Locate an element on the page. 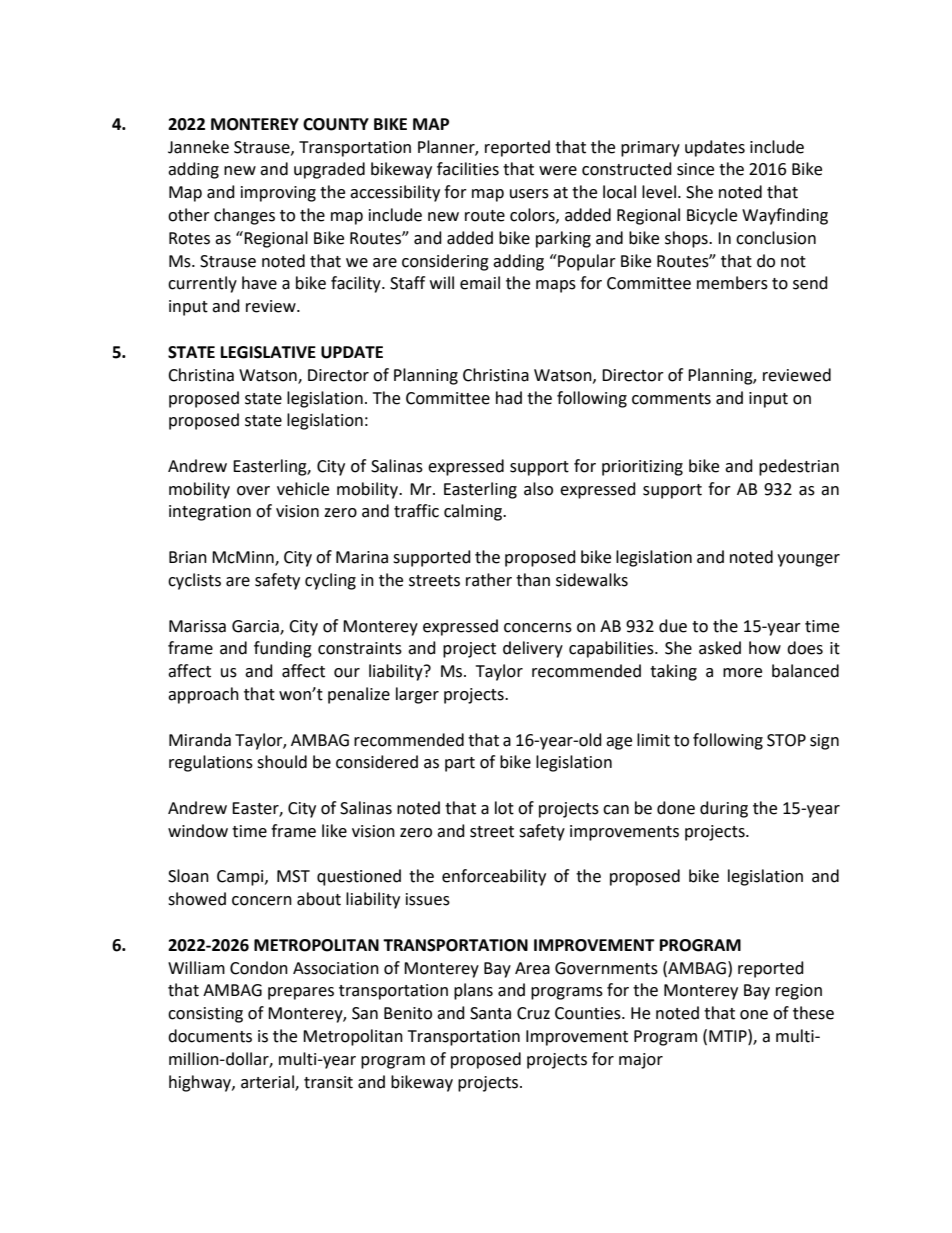  lot is located at coordinates (504, 808).
